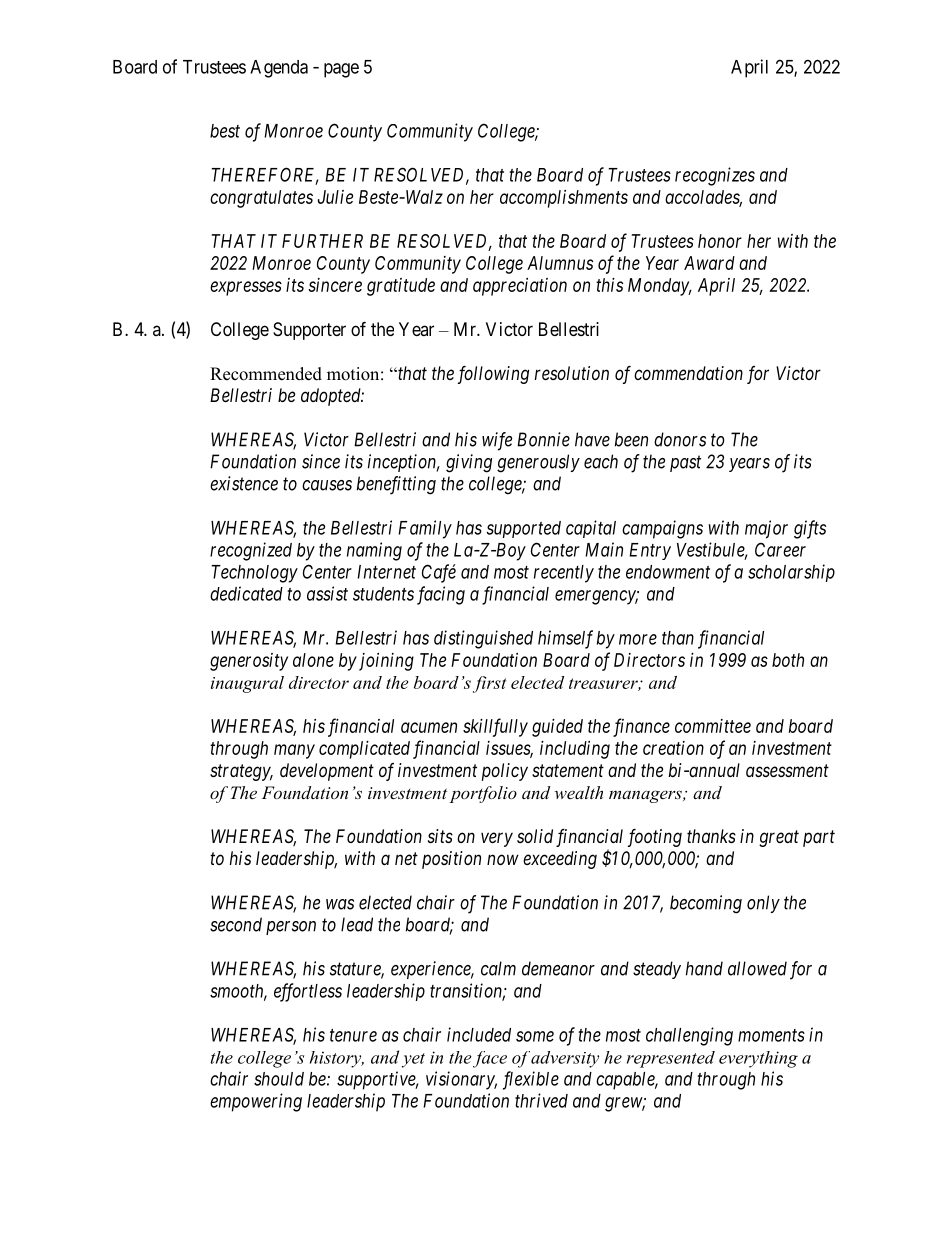  Describe the element at coordinates (715, 176) in the screenshot. I see `recognizes` at that location.
